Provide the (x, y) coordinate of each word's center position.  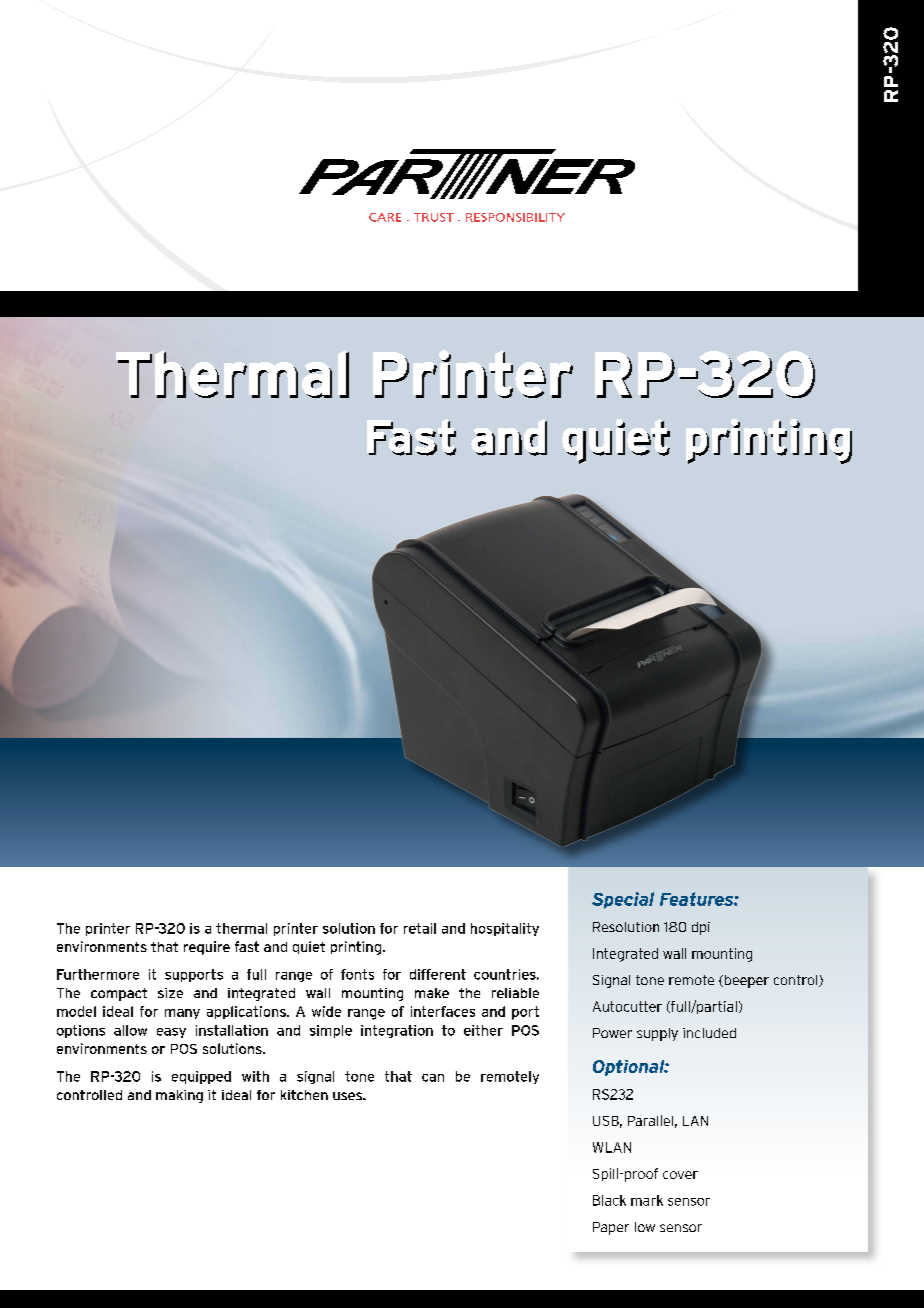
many (182, 1014)
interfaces (443, 1011)
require (207, 948)
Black (609, 1200)
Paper (611, 1228)
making (179, 1096)
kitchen (304, 1095)
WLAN (612, 1147)
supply (657, 1034)
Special (623, 900)
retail (420, 928)
